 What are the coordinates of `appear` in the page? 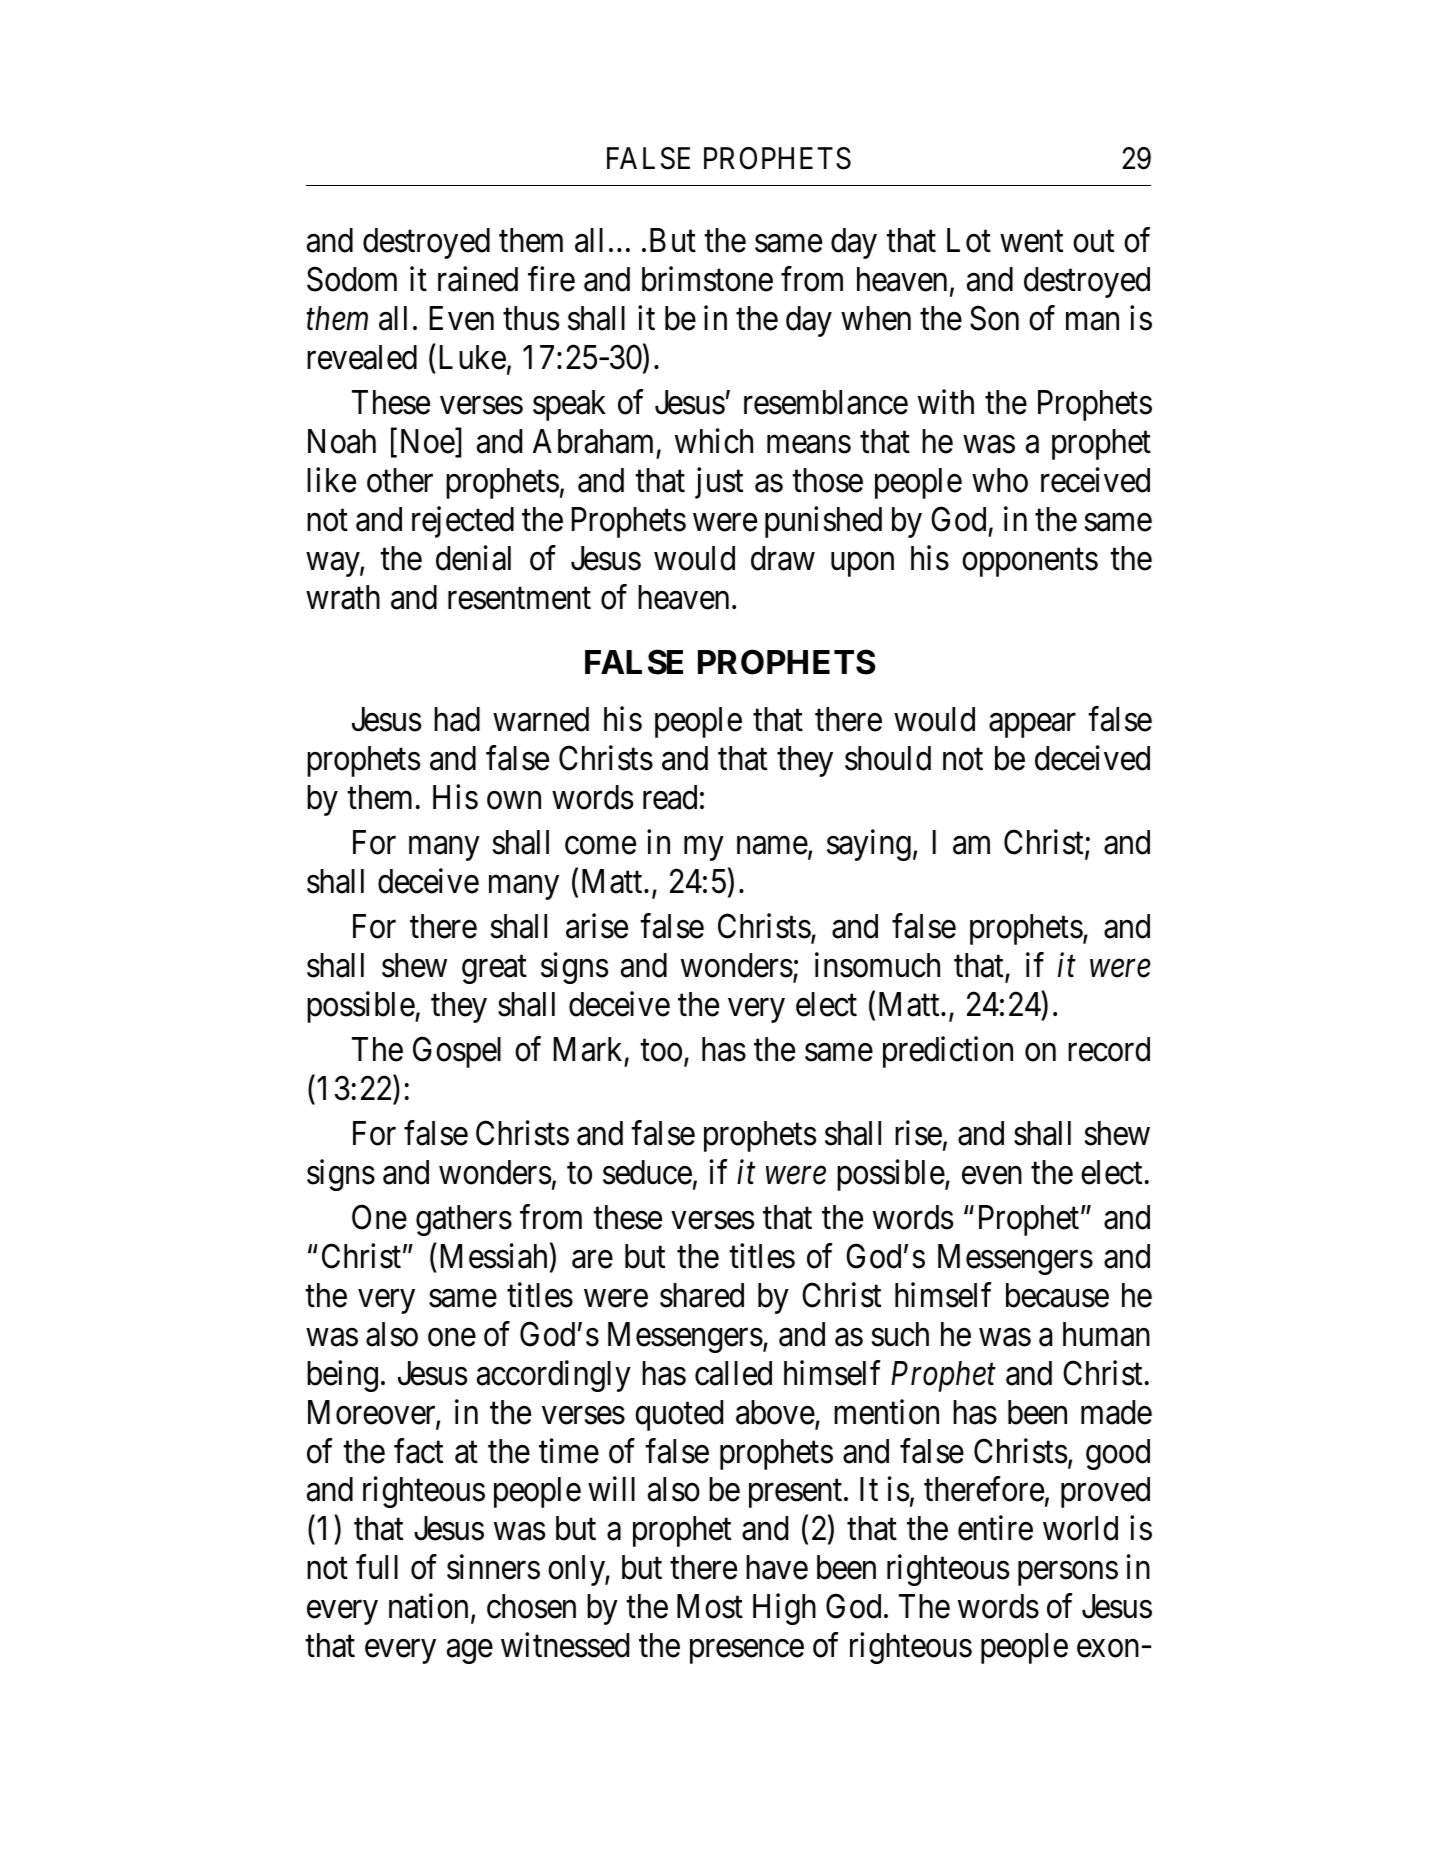 It's located at (1032, 726).
